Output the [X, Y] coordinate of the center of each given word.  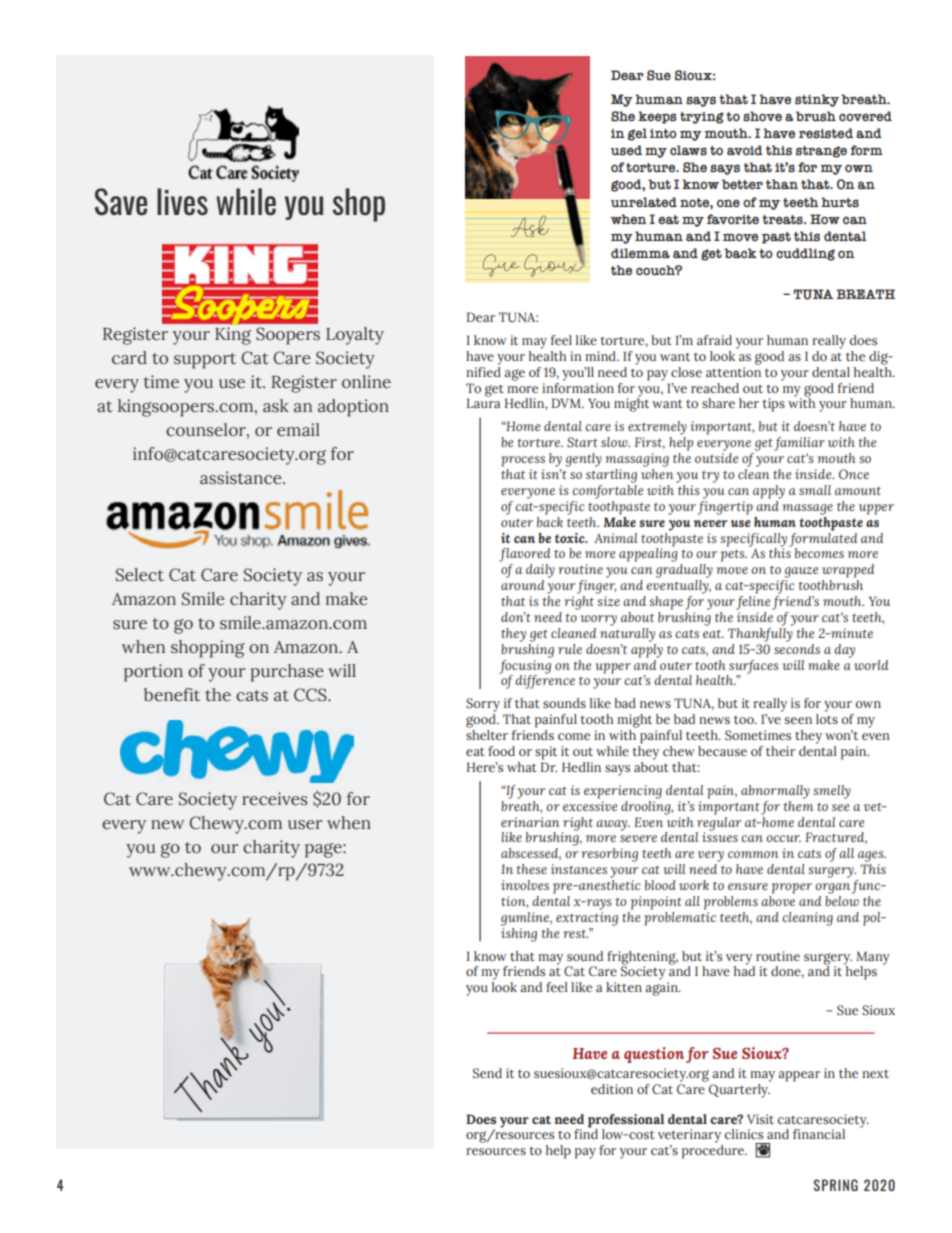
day [844, 651]
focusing [525, 666]
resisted [826, 133]
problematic [680, 917]
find [586, 1133]
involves [525, 885]
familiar [799, 444]
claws [688, 150]
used [626, 150]
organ [834, 888]
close [686, 372]
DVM [567, 403]
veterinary [689, 1136]
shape [666, 603]
